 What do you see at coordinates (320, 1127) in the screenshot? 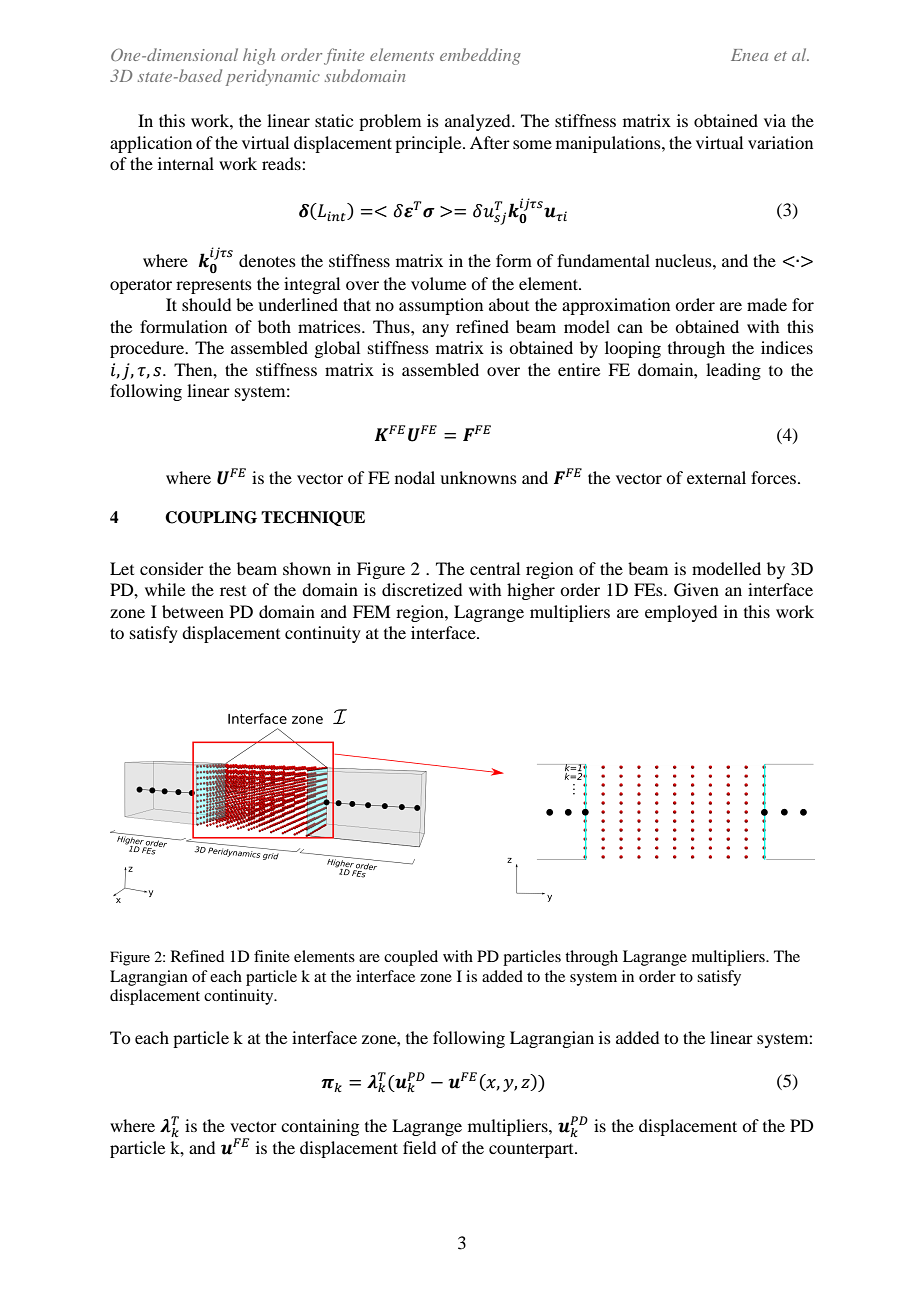
I see `containing` at bounding box center [320, 1127].
